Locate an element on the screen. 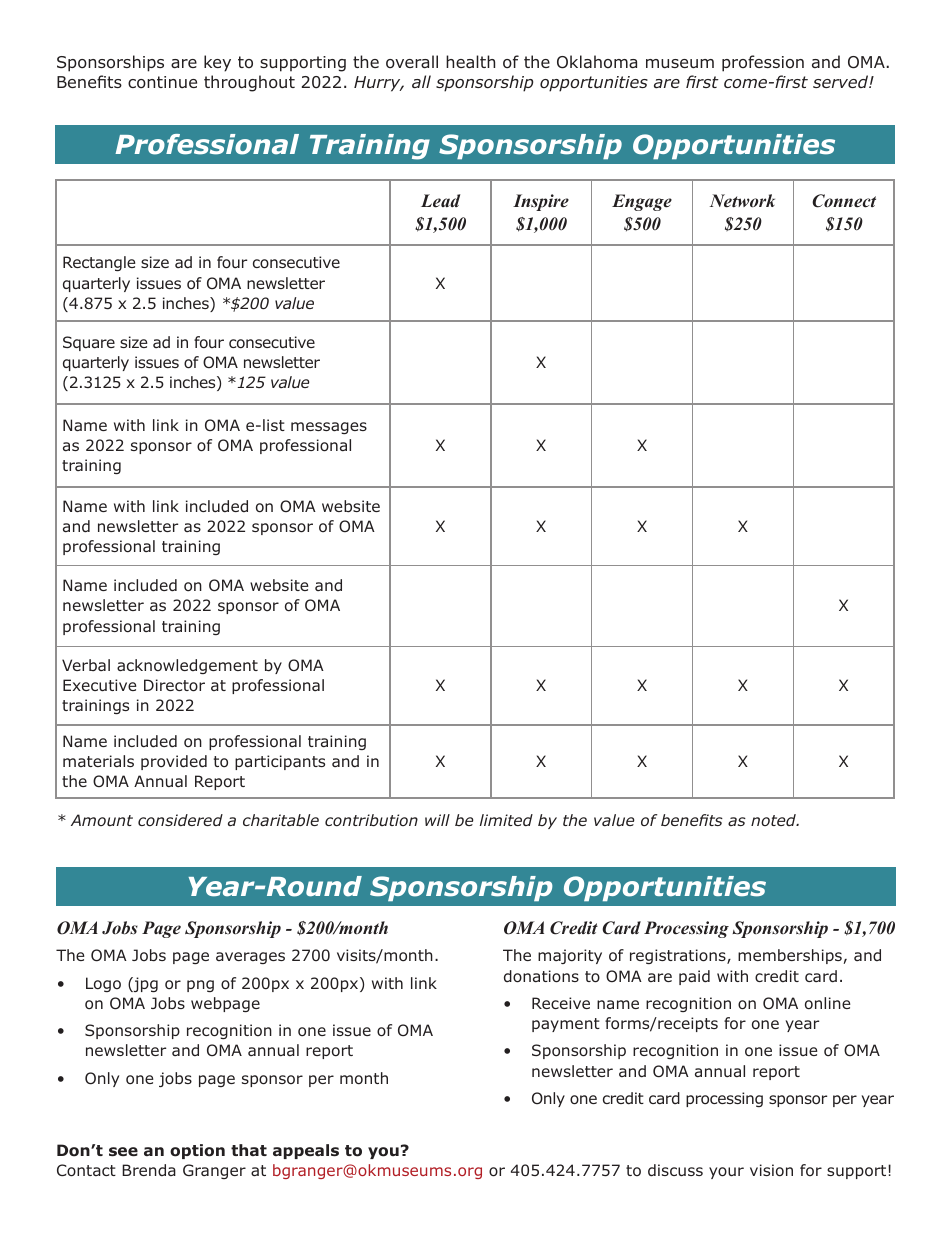  continue is located at coordinates (162, 82).
